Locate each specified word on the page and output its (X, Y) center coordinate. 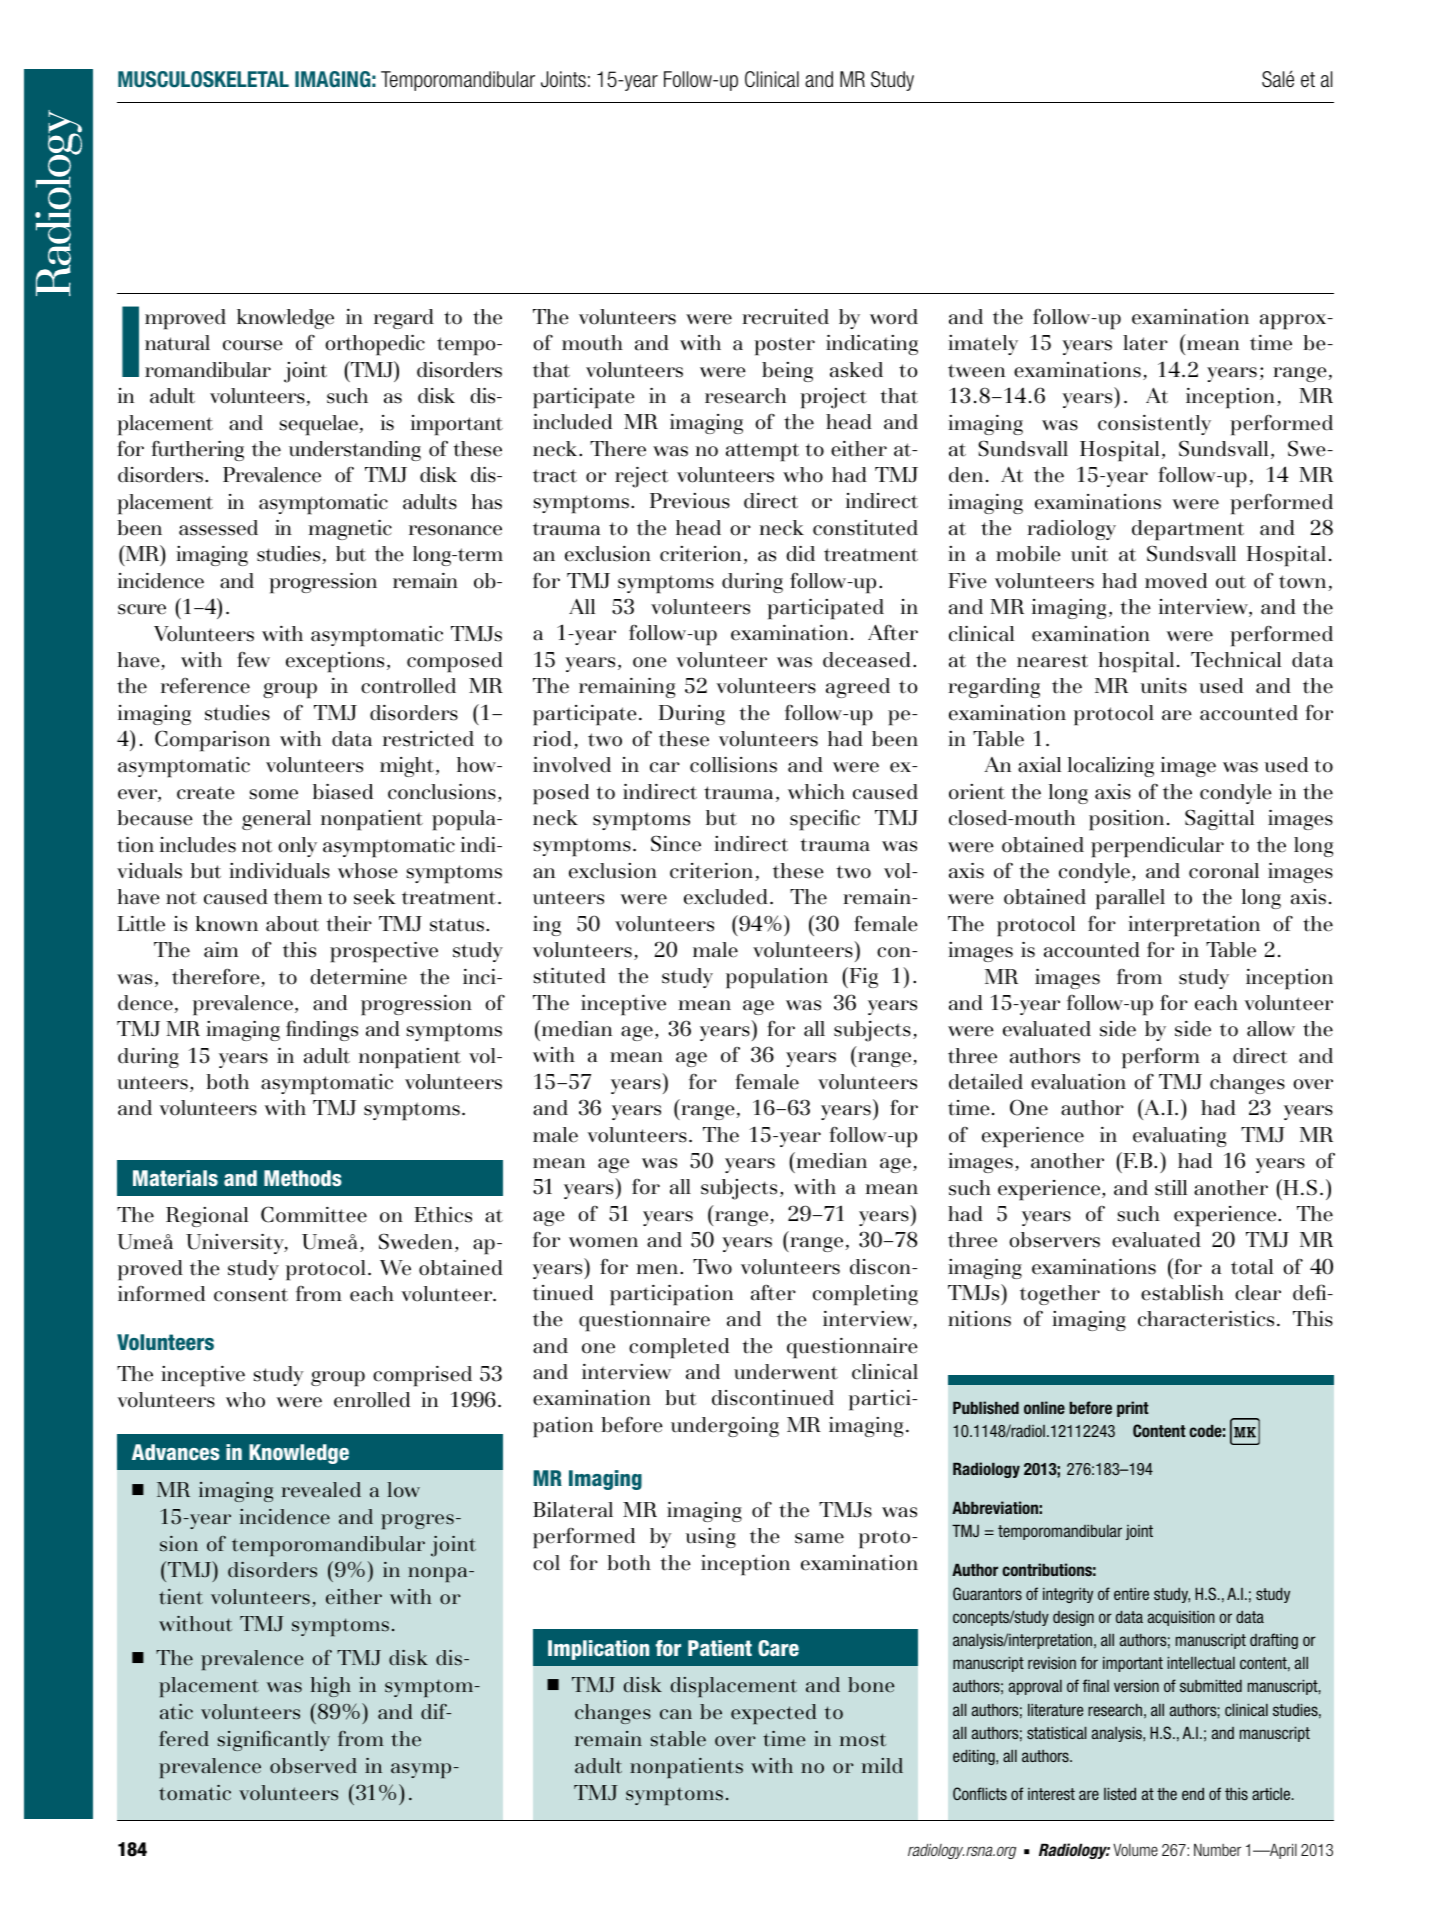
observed (313, 1766)
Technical (1236, 660)
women (603, 1242)
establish (1182, 1293)
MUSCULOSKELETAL (203, 79)
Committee (314, 1214)
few (253, 659)
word (894, 317)
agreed (858, 688)
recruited (785, 317)
